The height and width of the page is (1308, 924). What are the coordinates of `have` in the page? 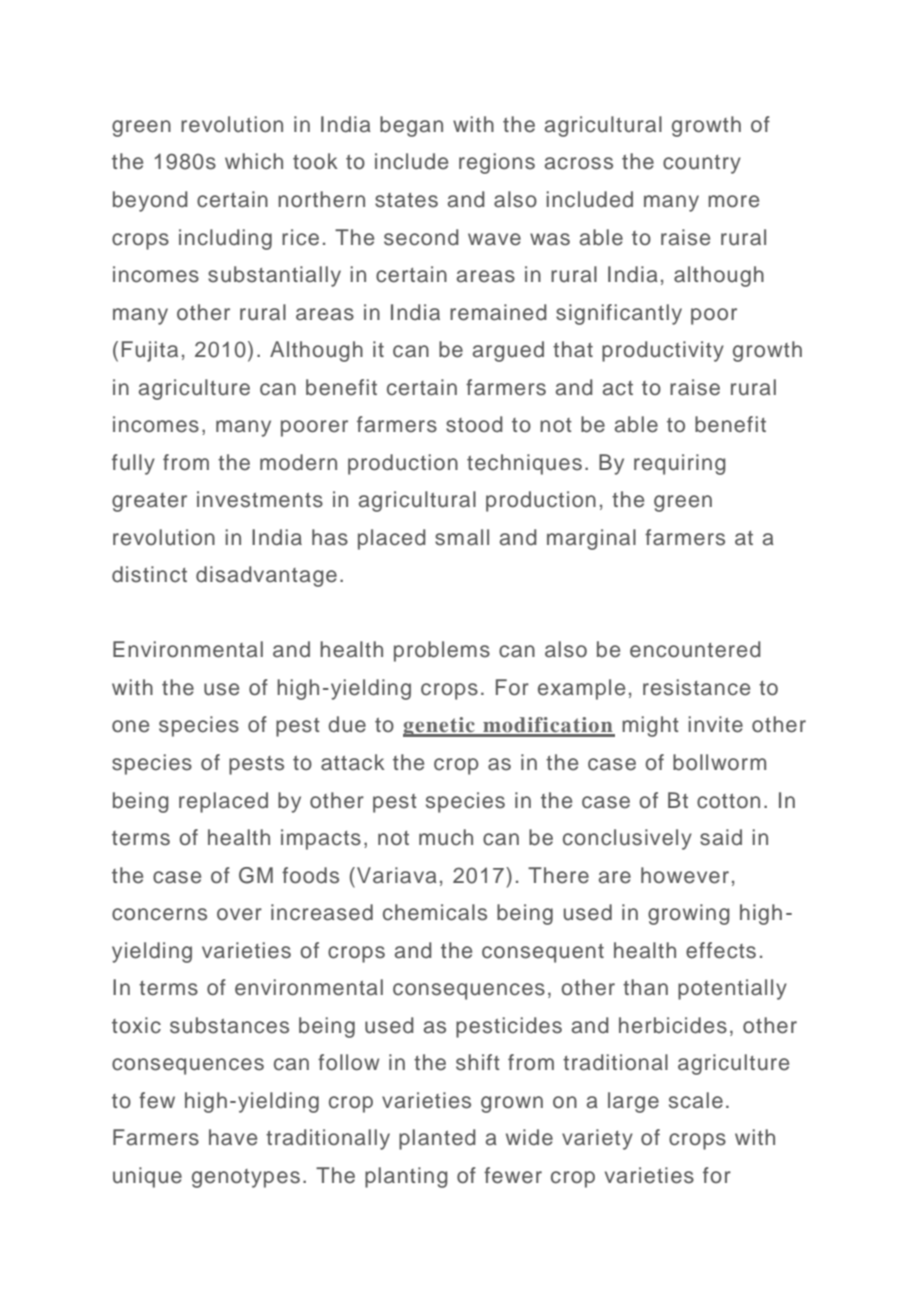 It's located at (233, 1137).
